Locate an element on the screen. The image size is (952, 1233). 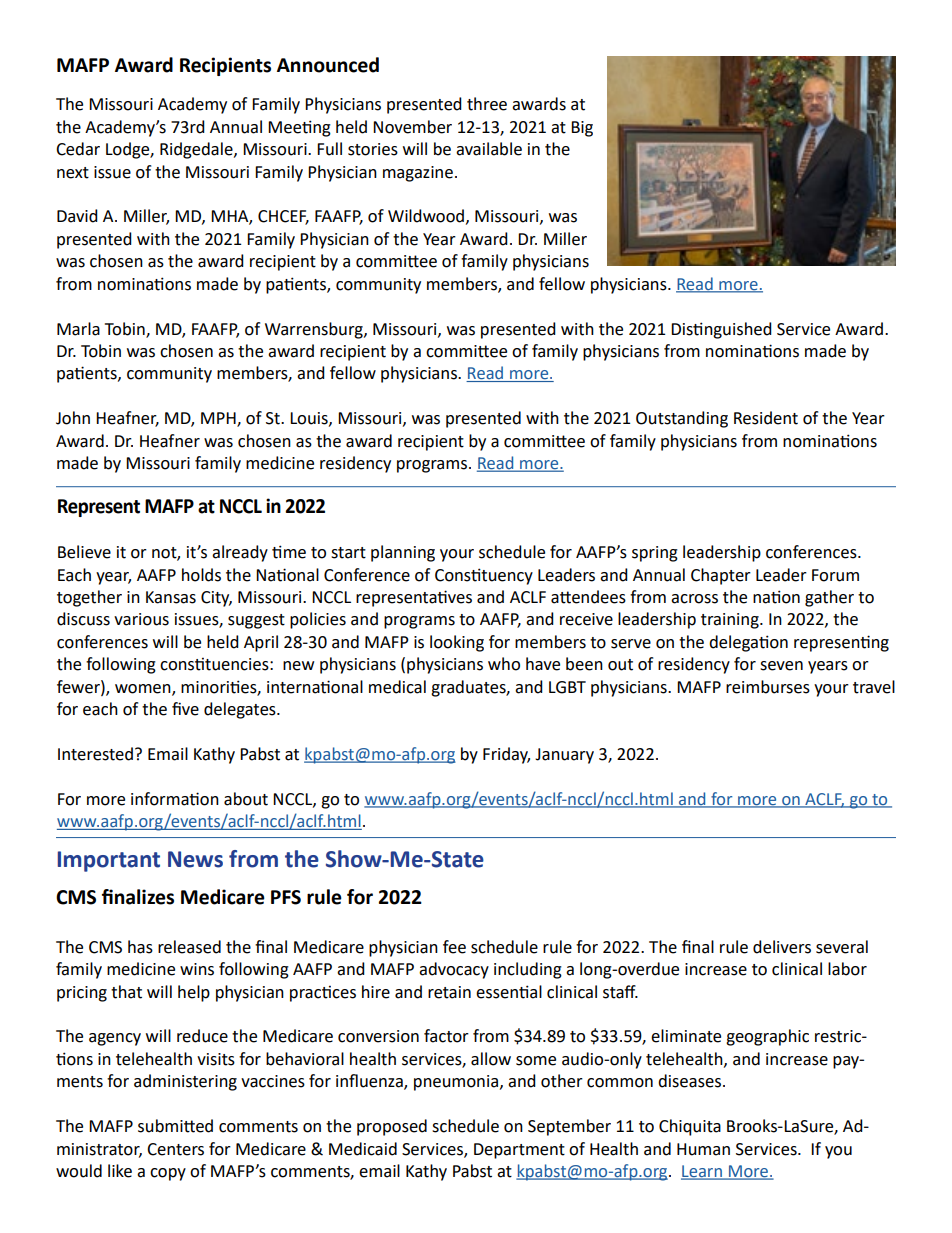
delegation is located at coordinates (748, 643).
